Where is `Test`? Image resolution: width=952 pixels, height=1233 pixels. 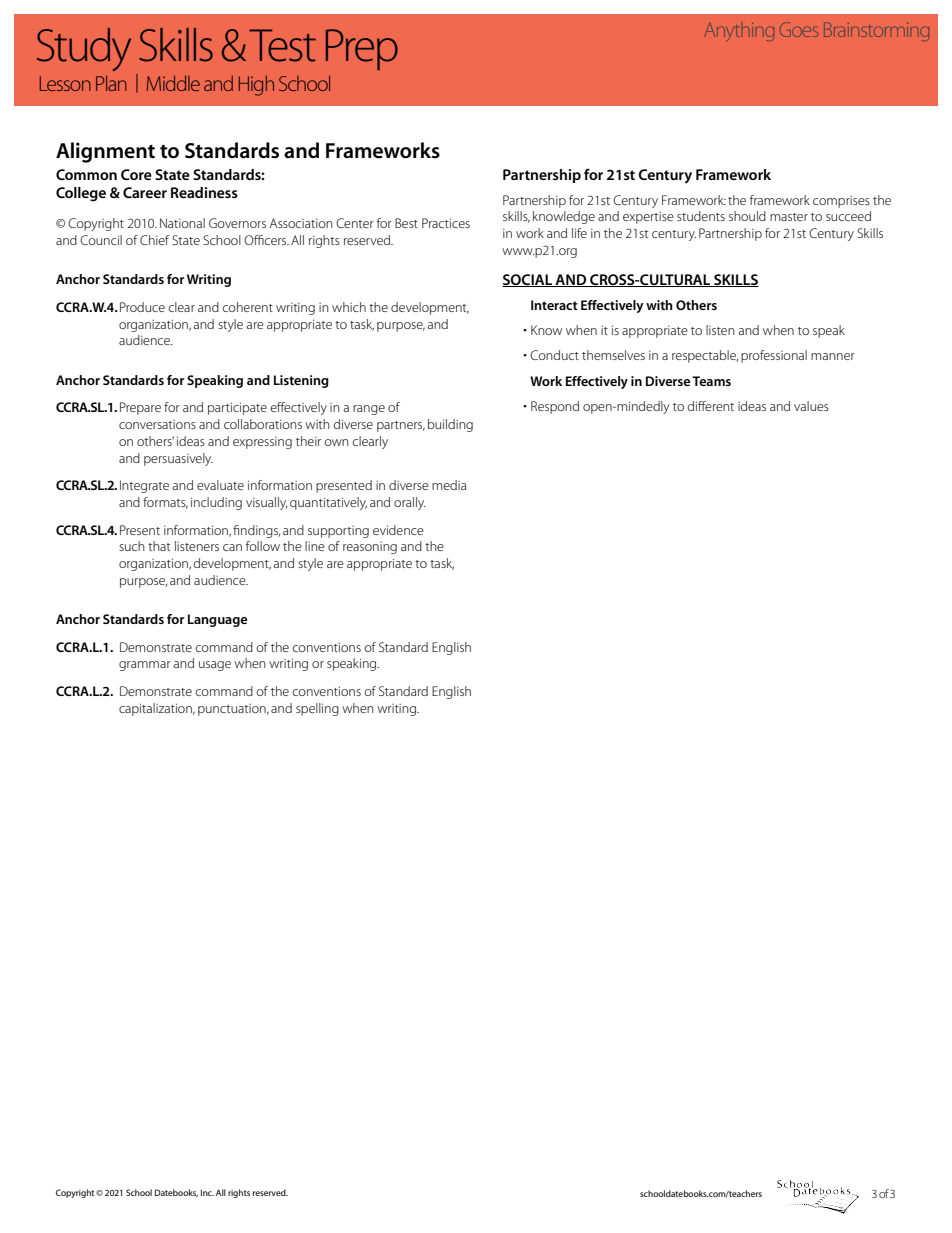
Test is located at coordinates (282, 45).
